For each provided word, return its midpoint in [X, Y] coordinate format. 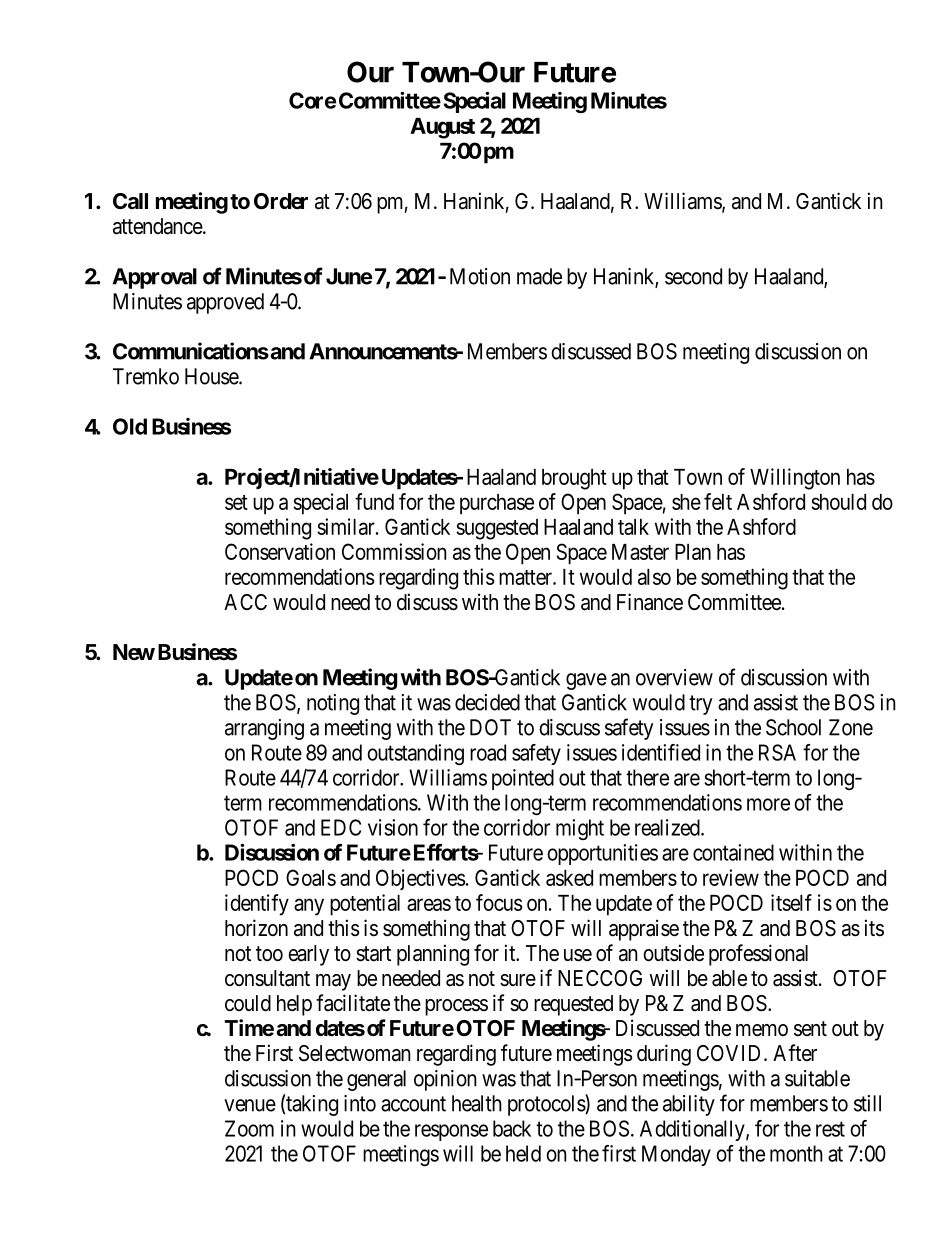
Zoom [249, 1128]
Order [281, 201]
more [768, 804]
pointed [523, 779]
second [693, 276]
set [236, 502]
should [838, 502]
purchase [497, 504]
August [442, 128]
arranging [264, 729]
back [512, 1128]
